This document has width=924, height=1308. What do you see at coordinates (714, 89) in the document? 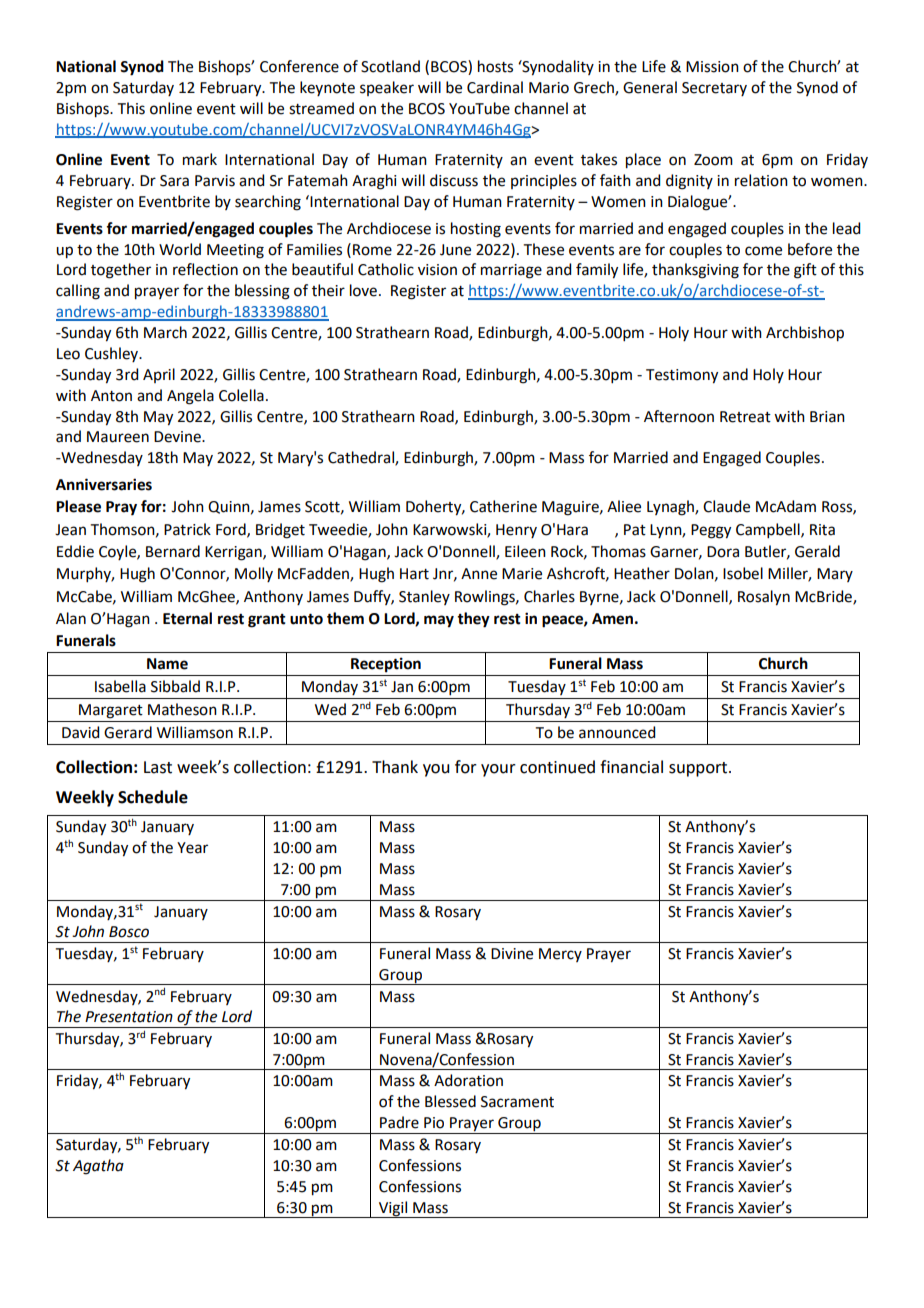
I see `Secretary` at bounding box center [714, 89].
